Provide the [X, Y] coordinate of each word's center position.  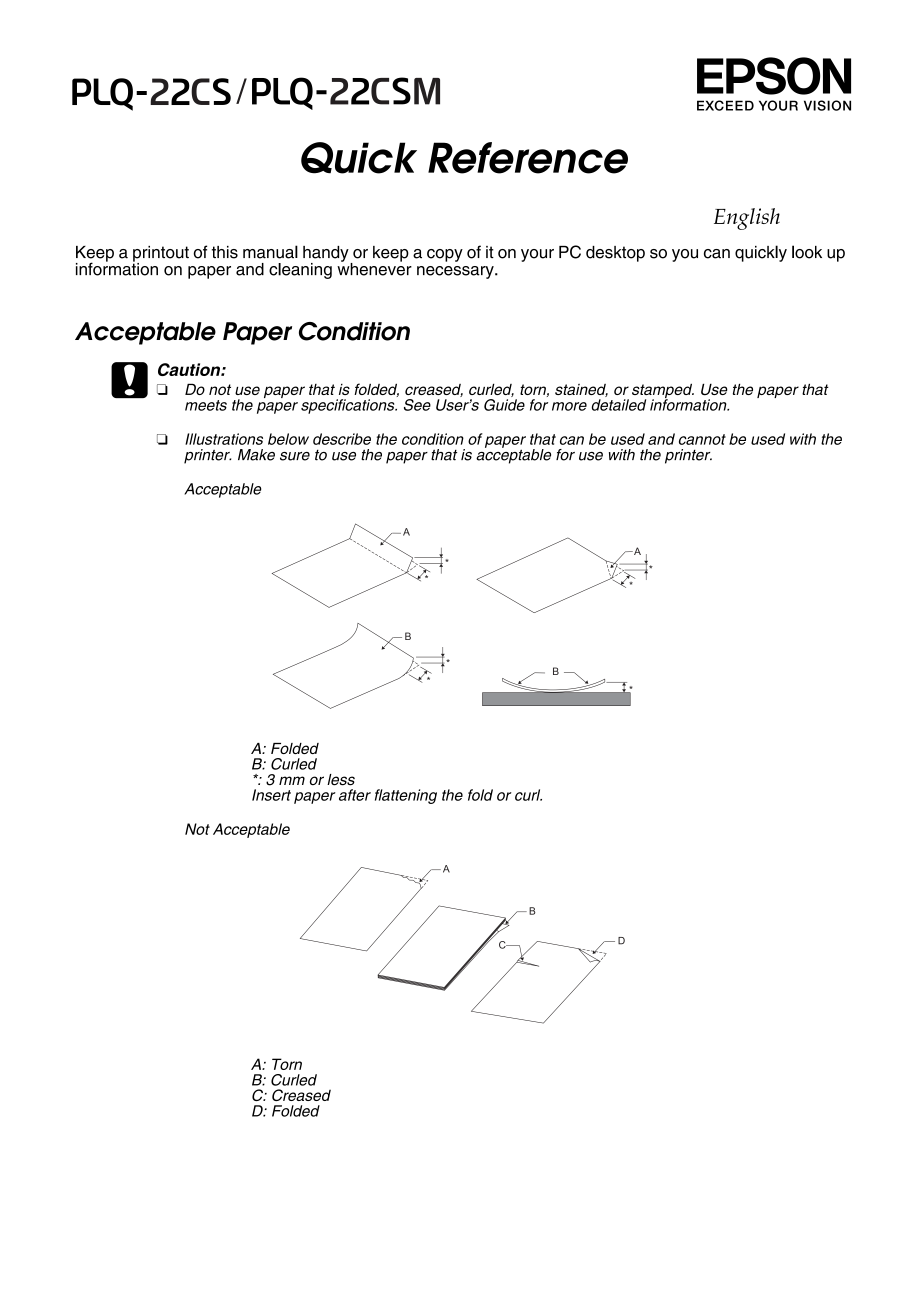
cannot [702, 439]
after [355, 795]
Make [256, 455]
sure [295, 456]
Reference [528, 158]
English [747, 219]
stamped [663, 392]
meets [206, 405]
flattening [406, 796]
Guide [504, 405]
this [225, 252]
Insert [271, 795]
